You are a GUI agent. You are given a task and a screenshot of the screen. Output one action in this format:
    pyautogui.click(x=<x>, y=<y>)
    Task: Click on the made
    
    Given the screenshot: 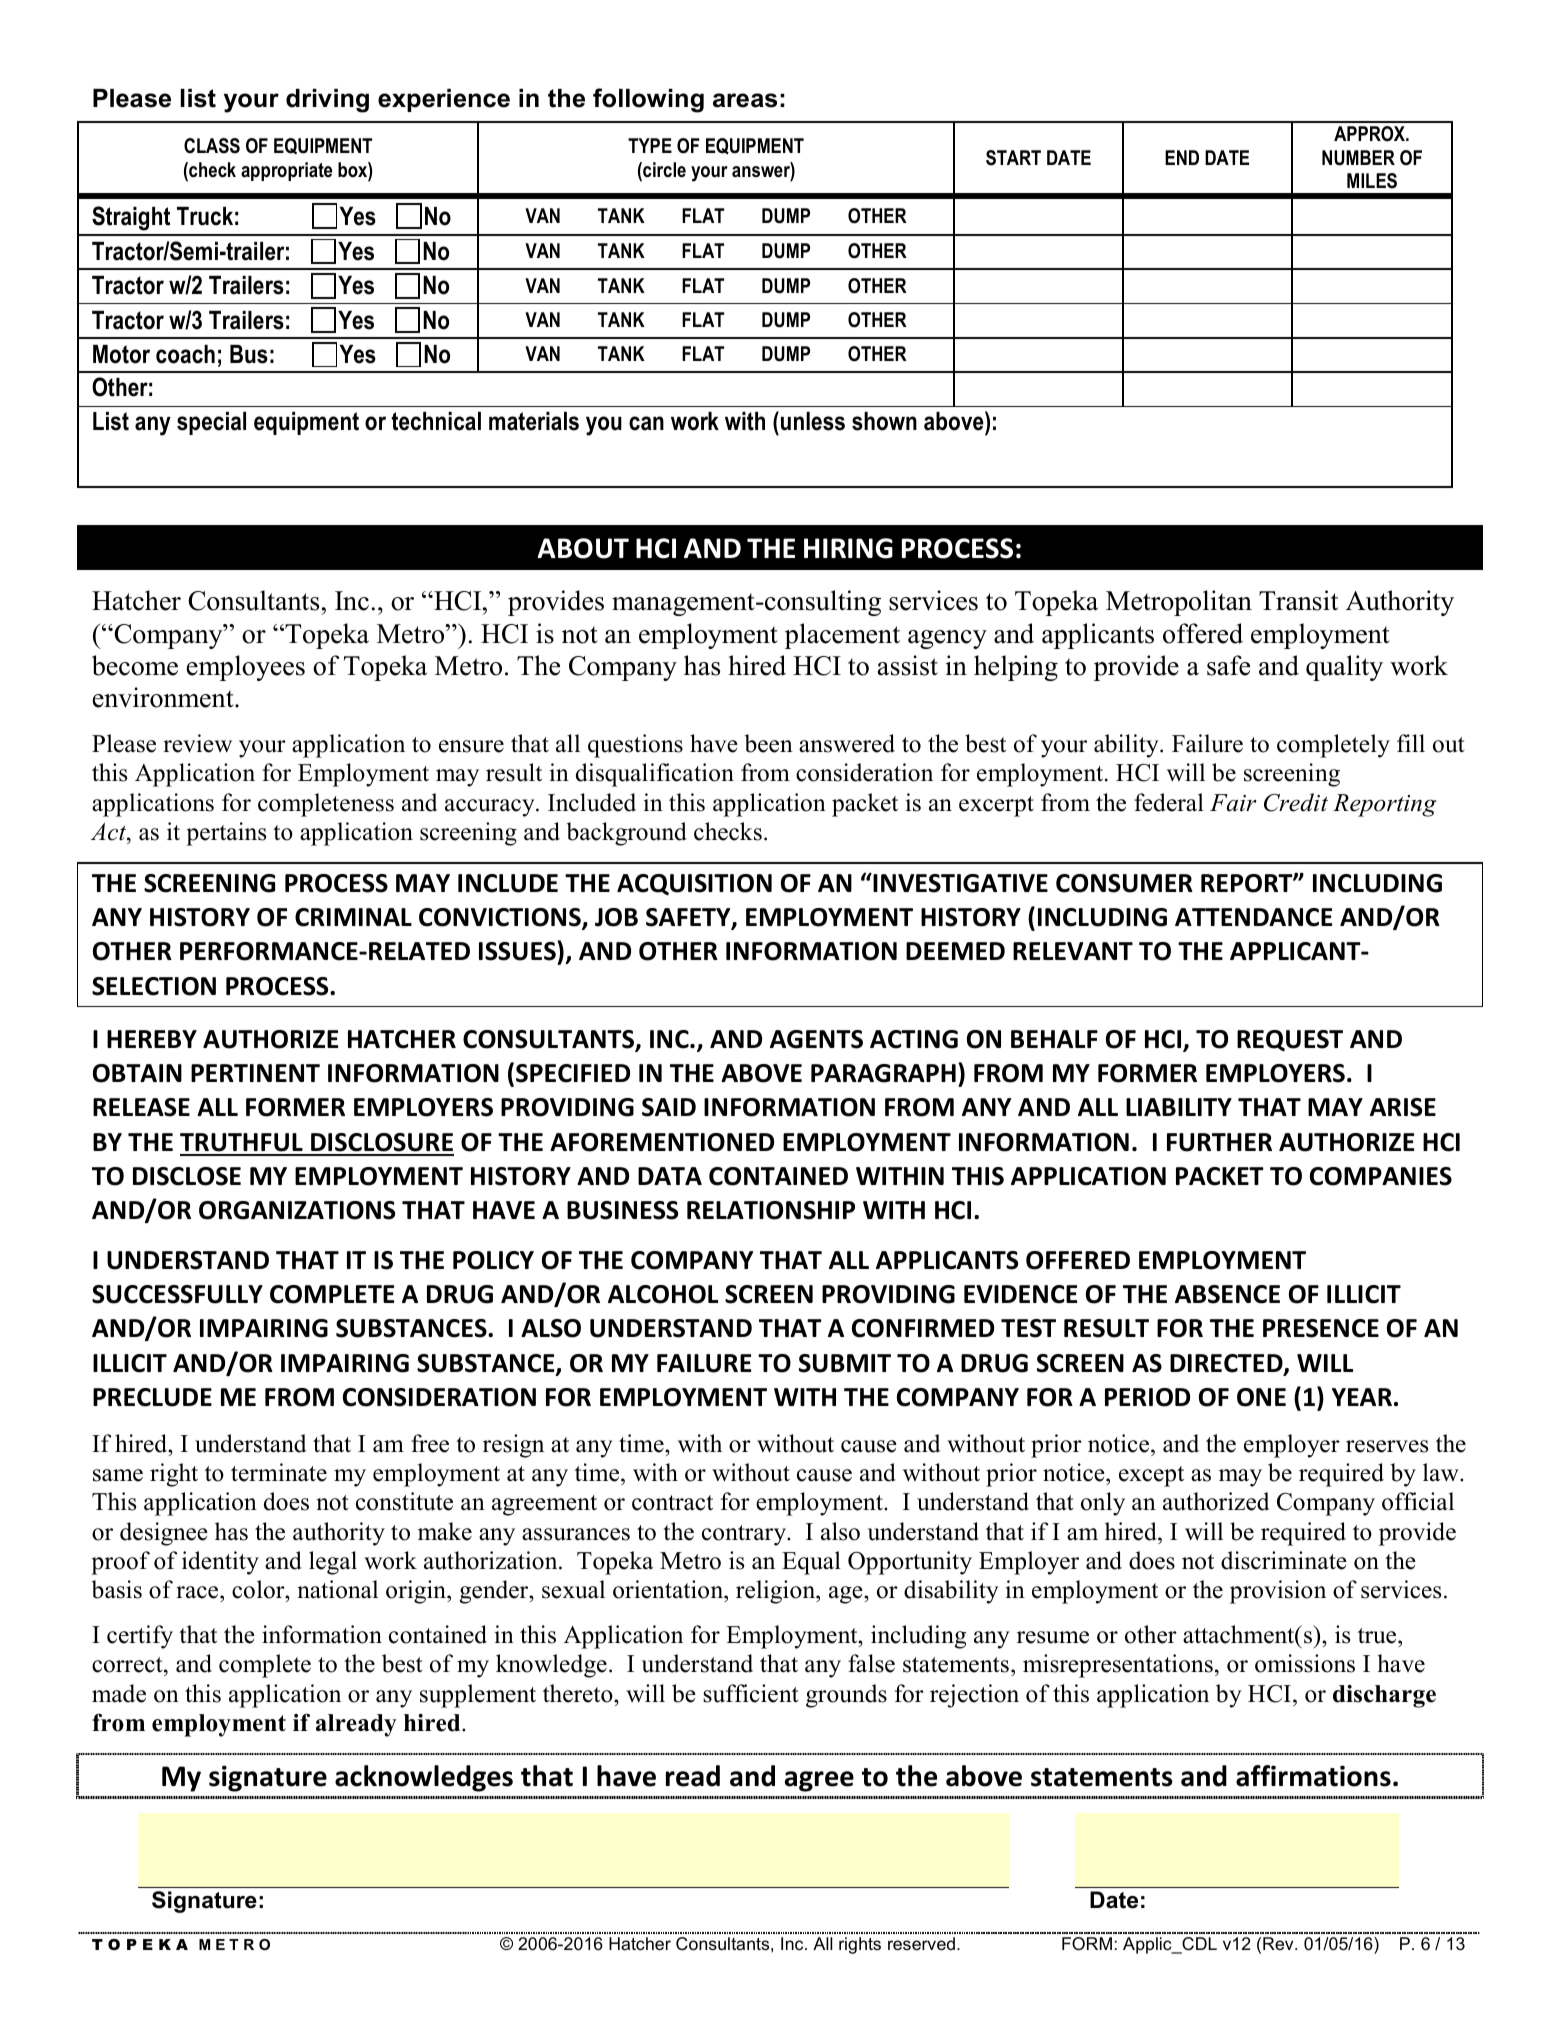 What is the action you would take?
    pyautogui.click(x=119, y=1693)
